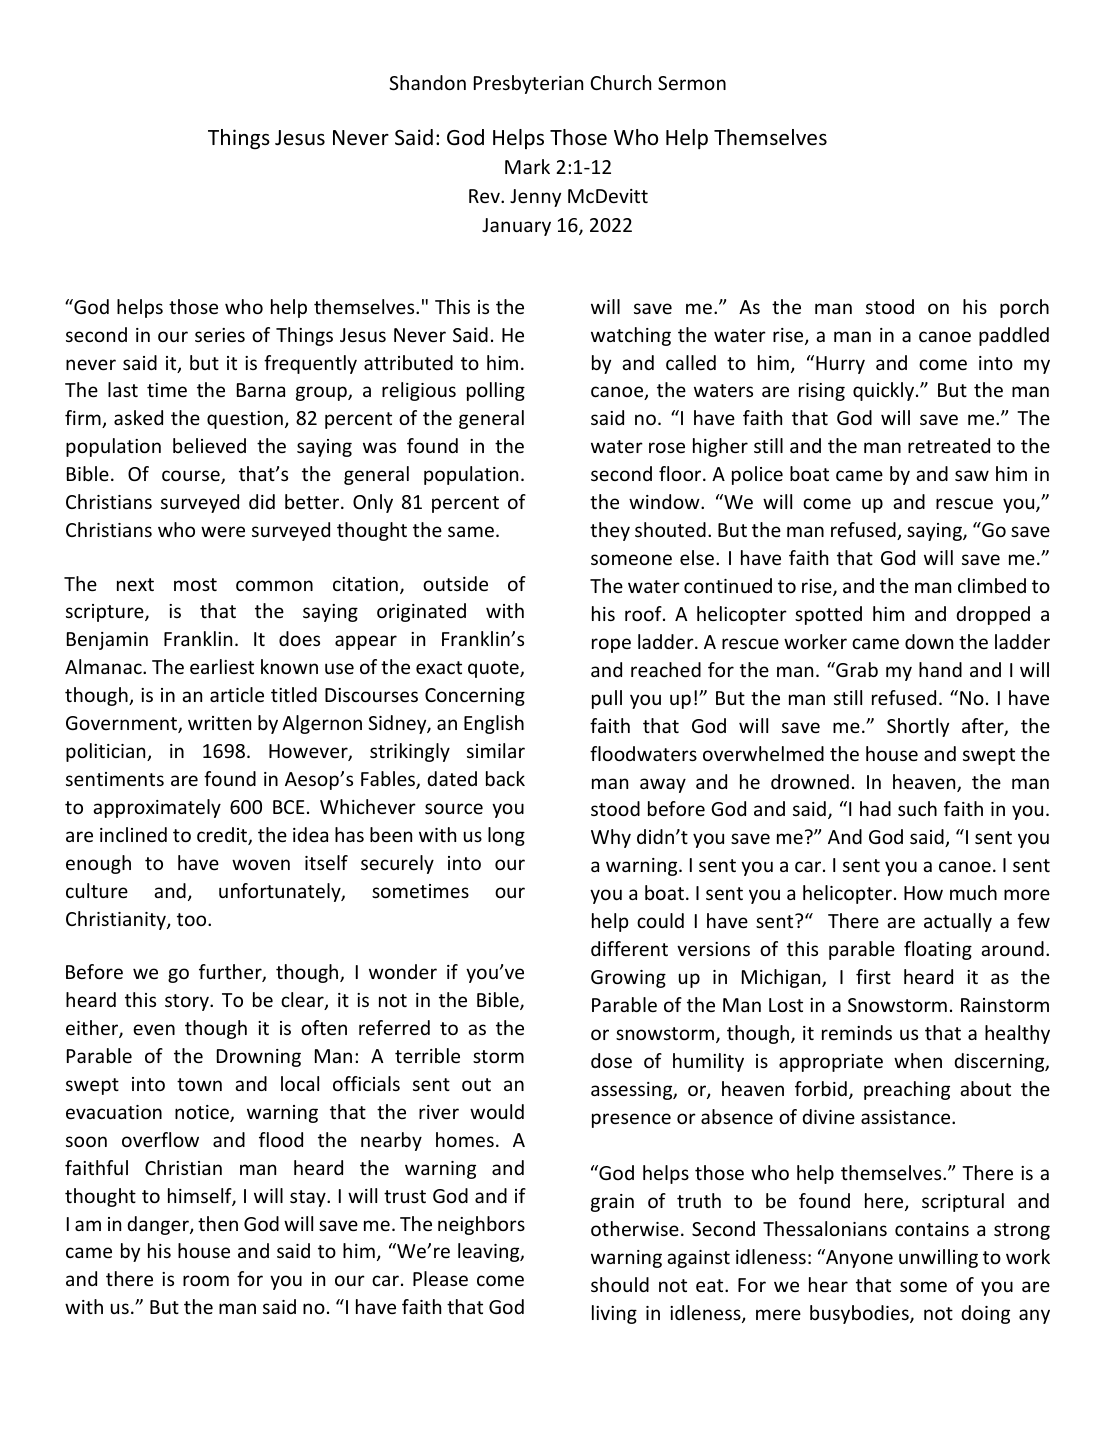 The height and width of the screenshot is (1444, 1116). What do you see at coordinates (620, 1284) in the screenshot?
I see `should` at bounding box center [620, 1284].
